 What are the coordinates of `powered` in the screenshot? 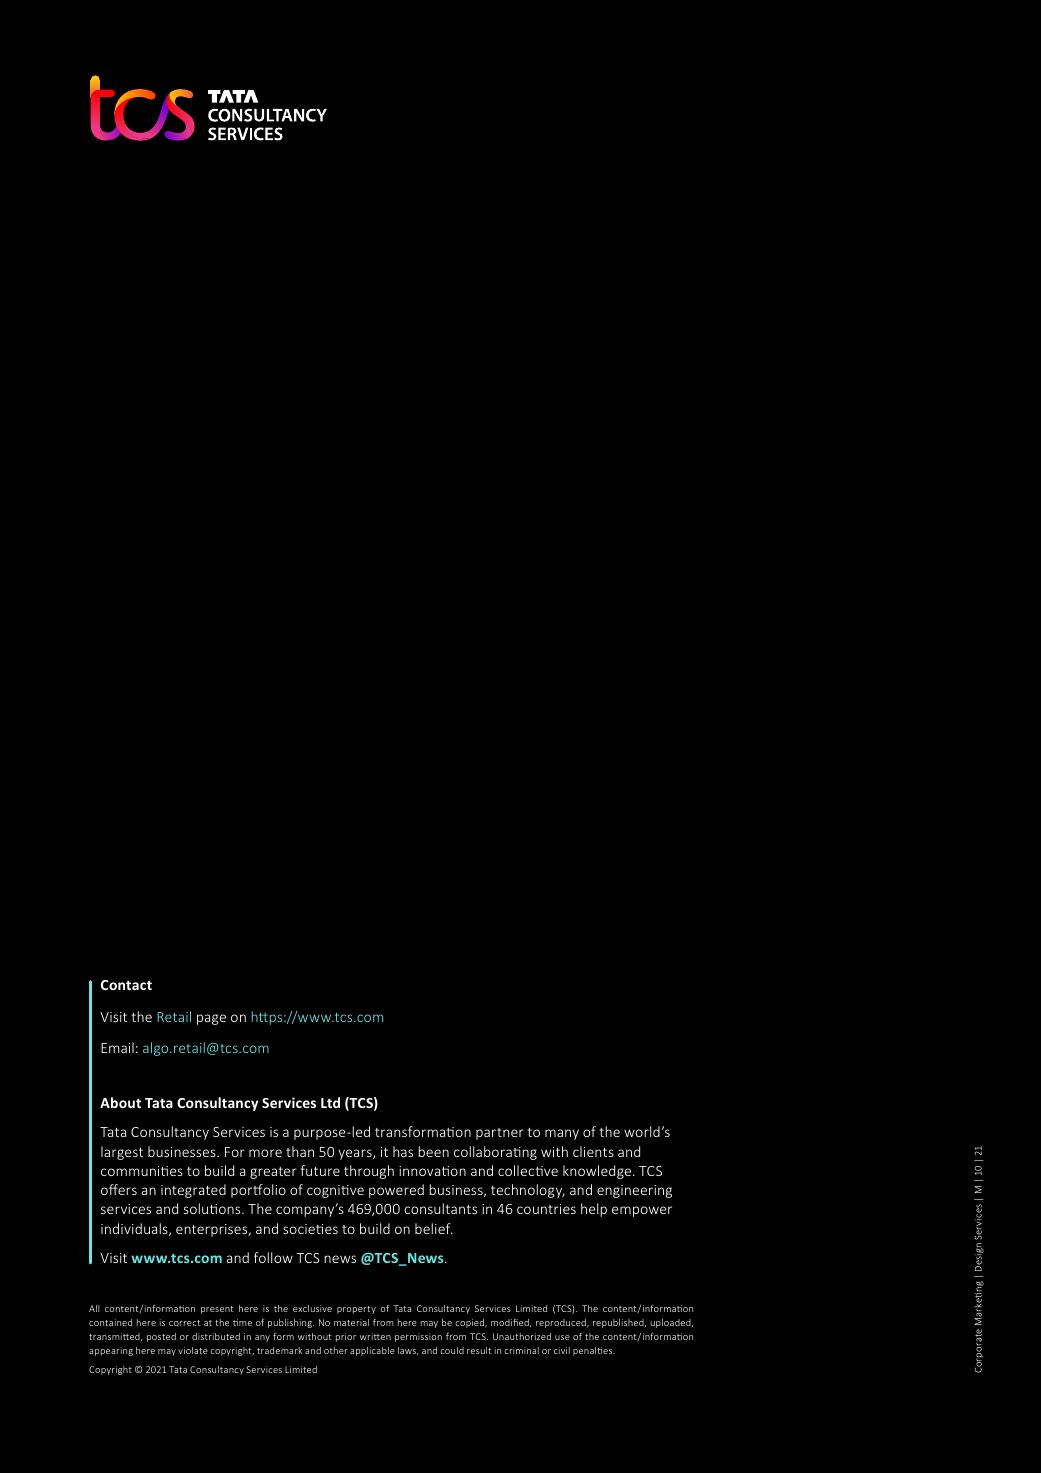 It's located at (396, 1191).
